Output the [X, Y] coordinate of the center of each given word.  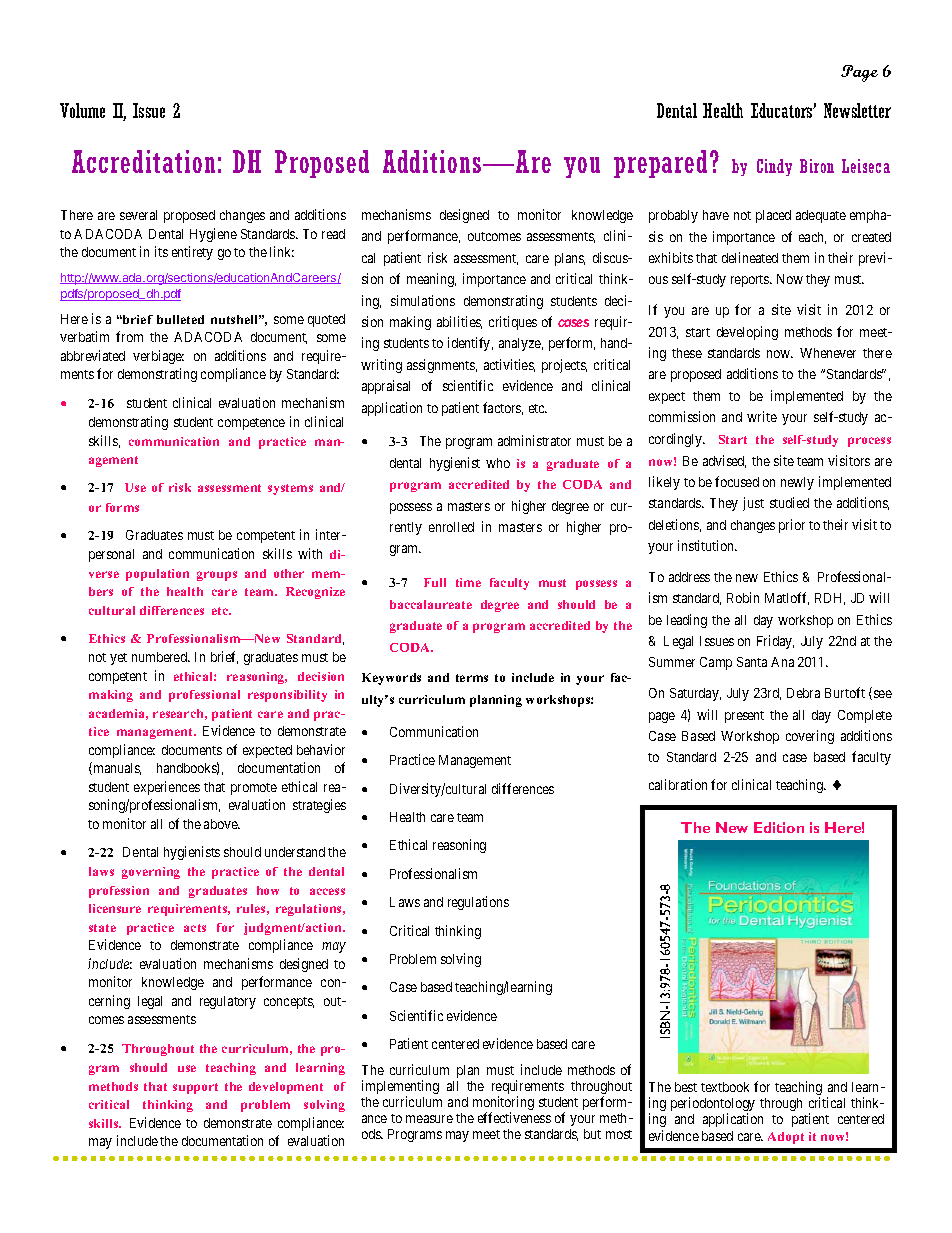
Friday [775, 642]
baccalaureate [431, 604]
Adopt [786, 1138]
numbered [160, 657]
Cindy [774, 167]
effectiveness [514, 1117]
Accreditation [143, 161]
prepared [660, 164]
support [195, 1088]
